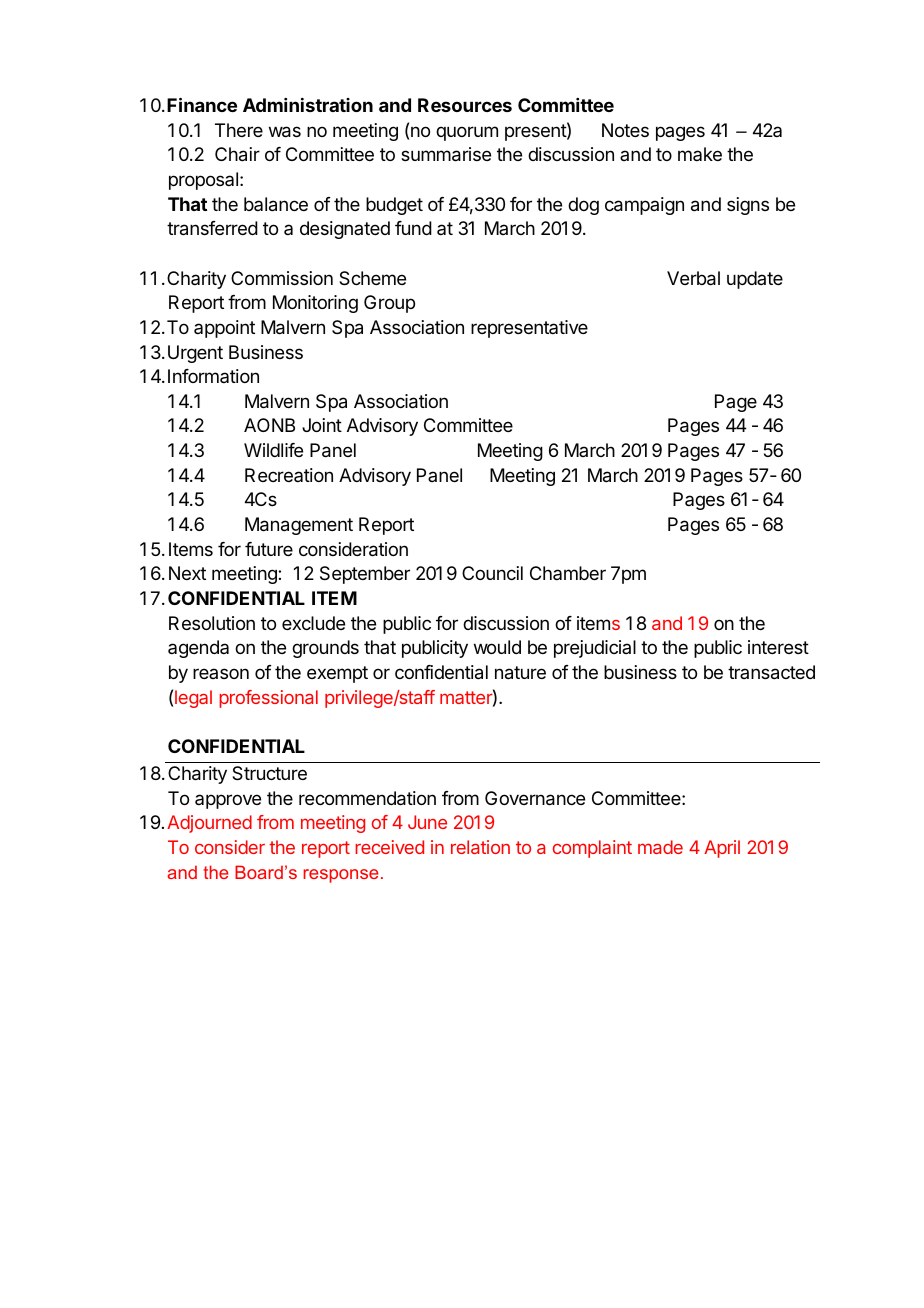 Image resolution: width=924 pixels, height=1308 pixels. What do you see at coordinates (722, 849) in the image?
I see `April` at bounding box center [722, 849].
